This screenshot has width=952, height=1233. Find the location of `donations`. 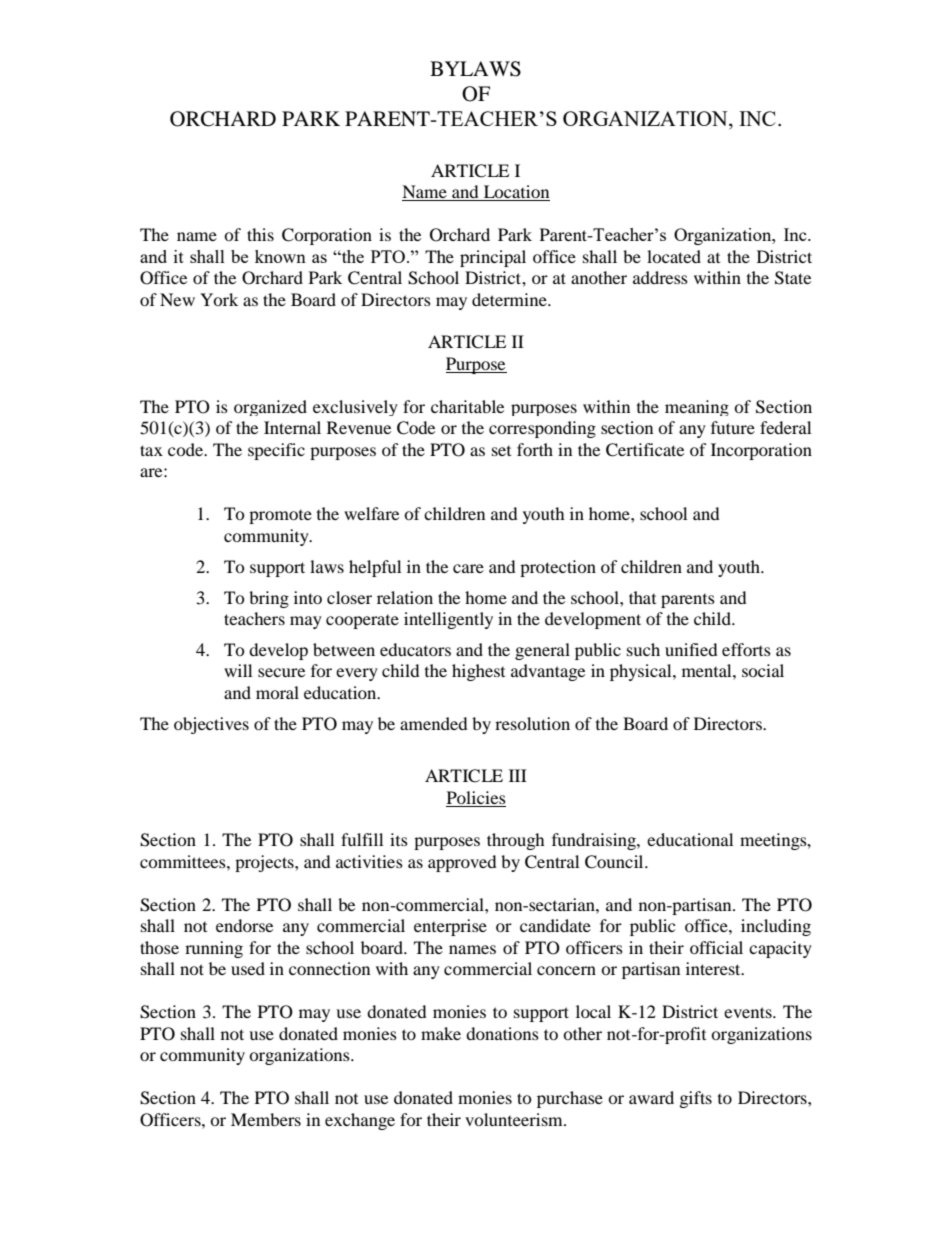

donations is located at coordinates (502, 1033).
